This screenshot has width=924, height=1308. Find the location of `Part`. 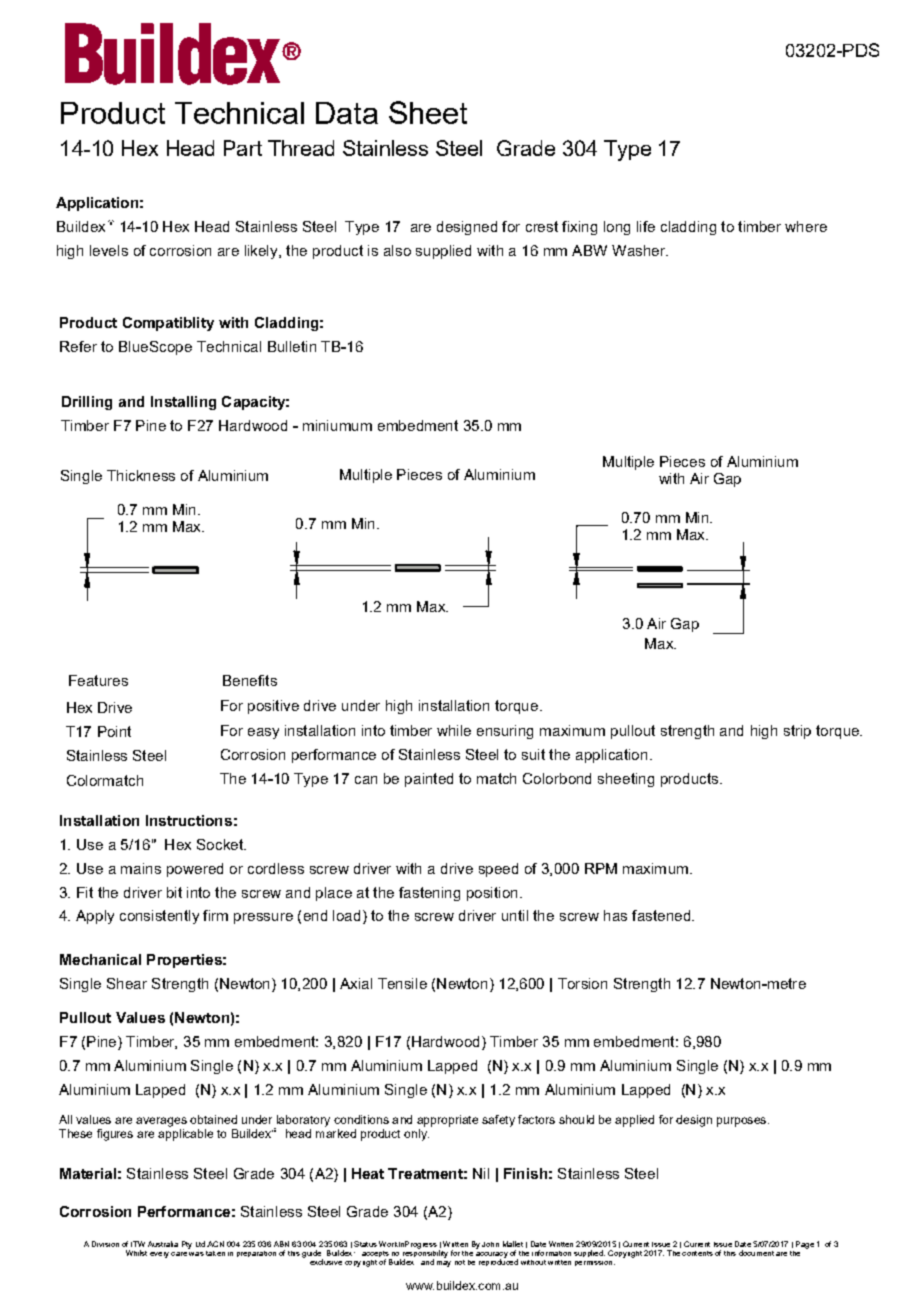

Part is located at coordinates (243, 148).
